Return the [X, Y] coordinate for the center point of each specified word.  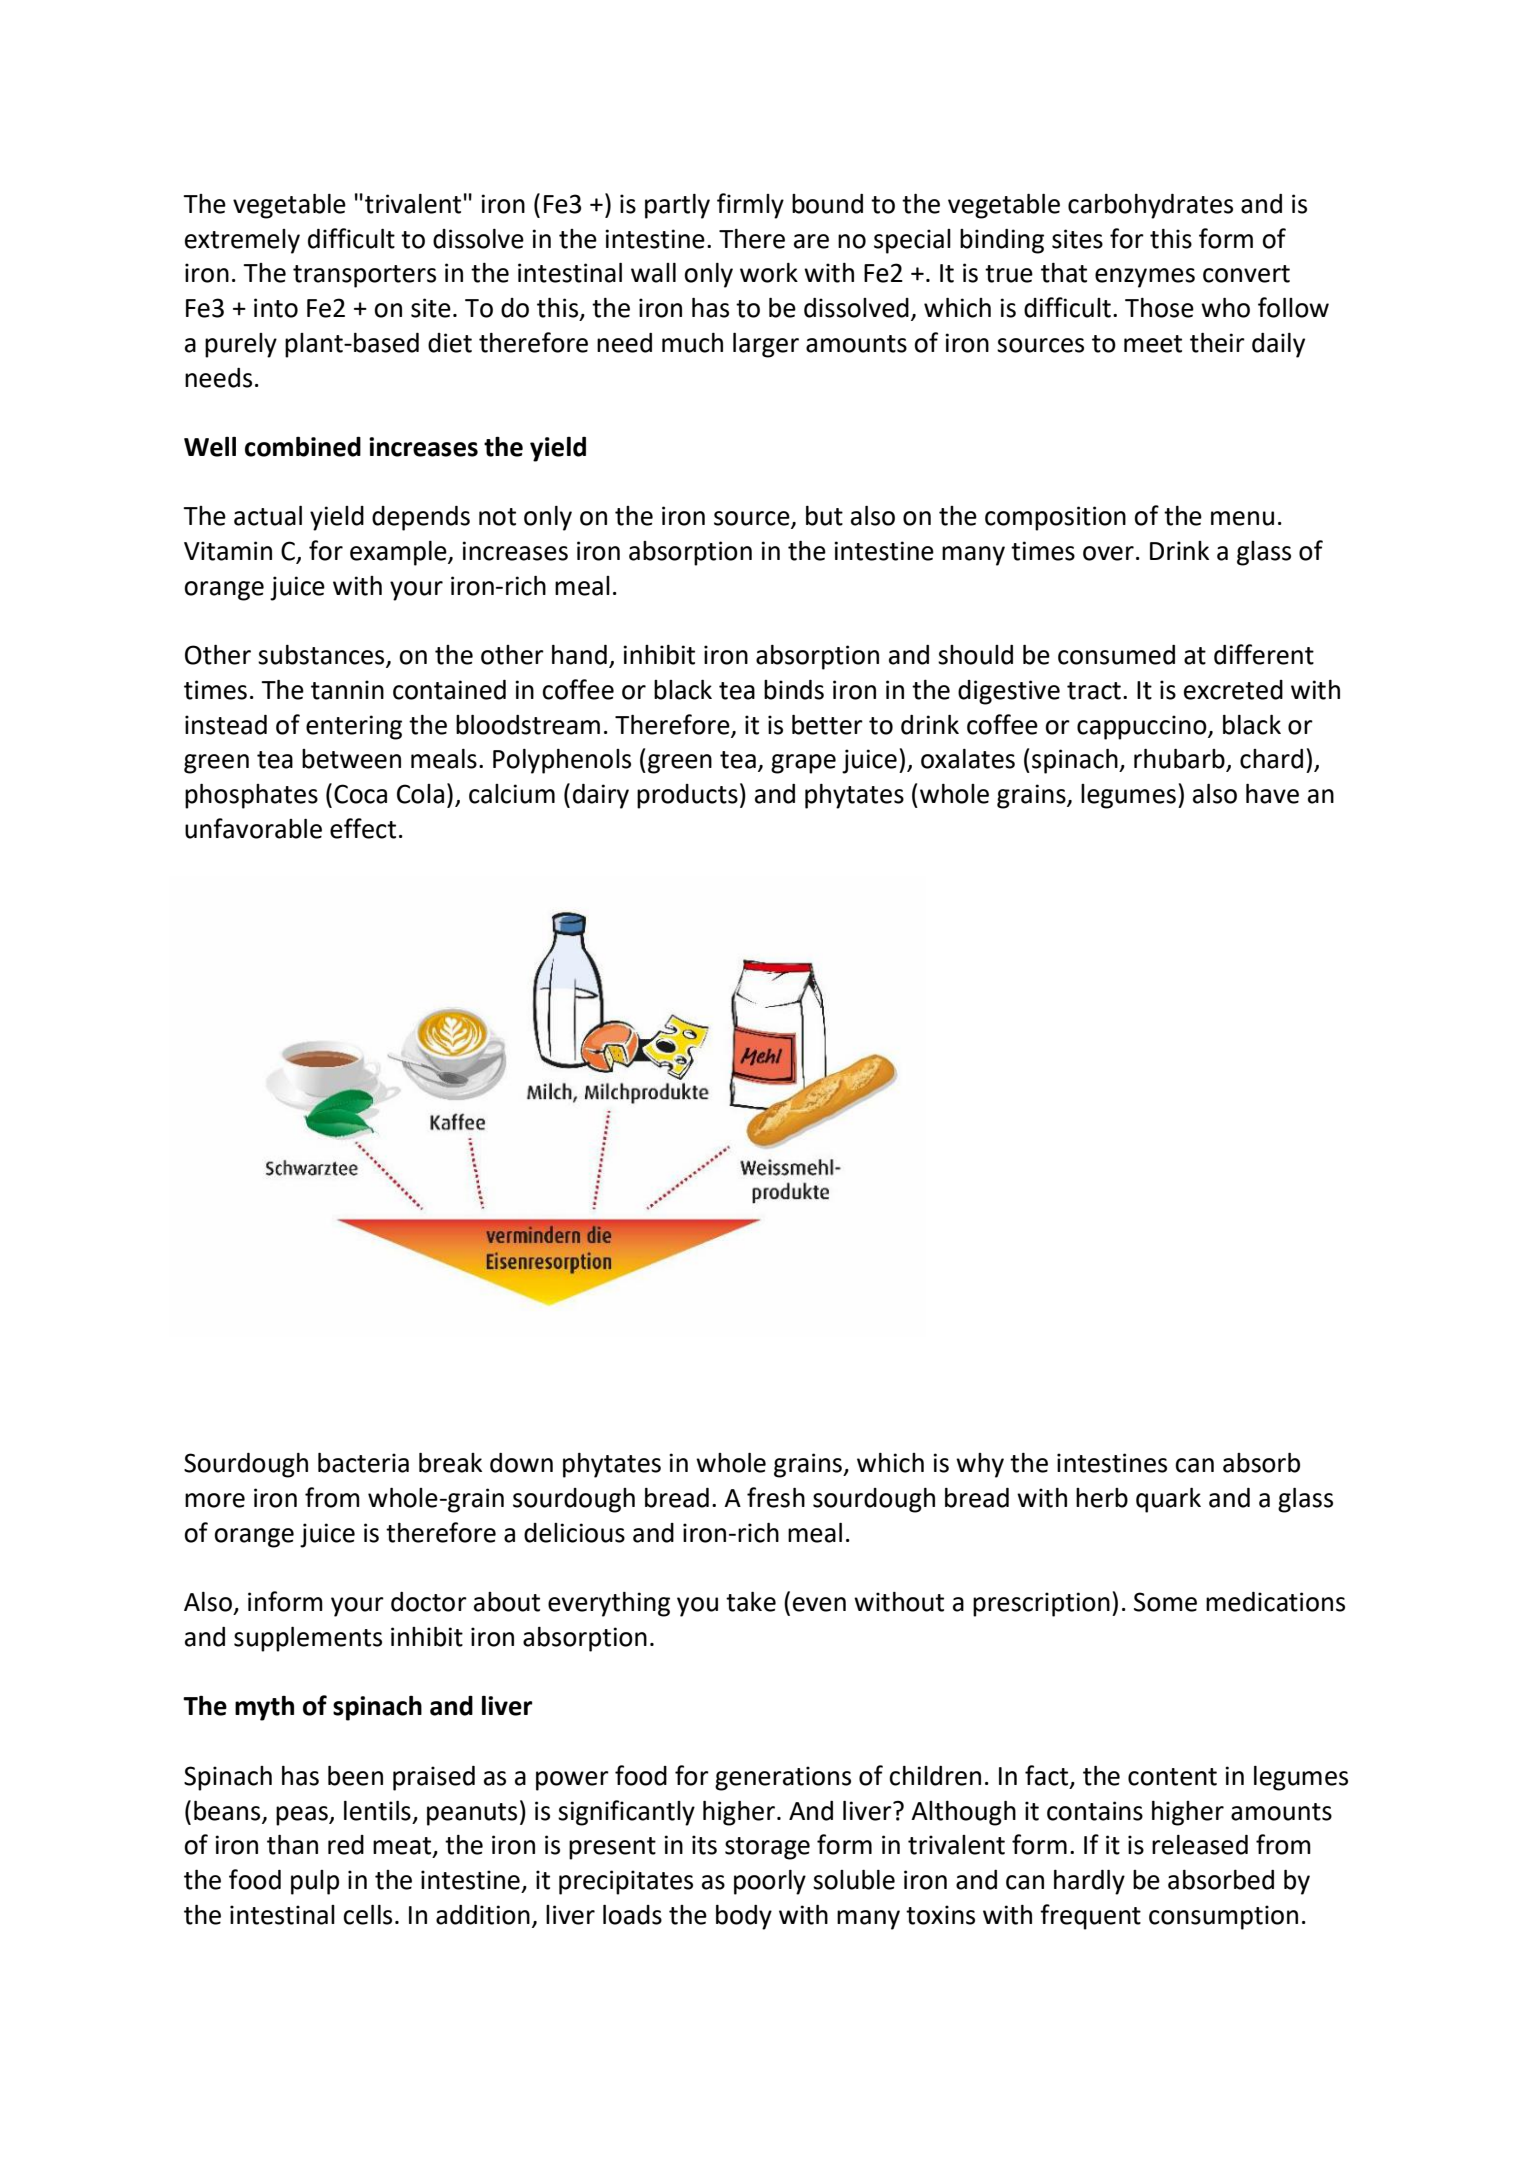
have [1272, 794]
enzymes [1145, 278]
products [687, 796]
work [769, 273]
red [346, 1845]
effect [363, 828]
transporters [364, 276]
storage [767, 1848]
